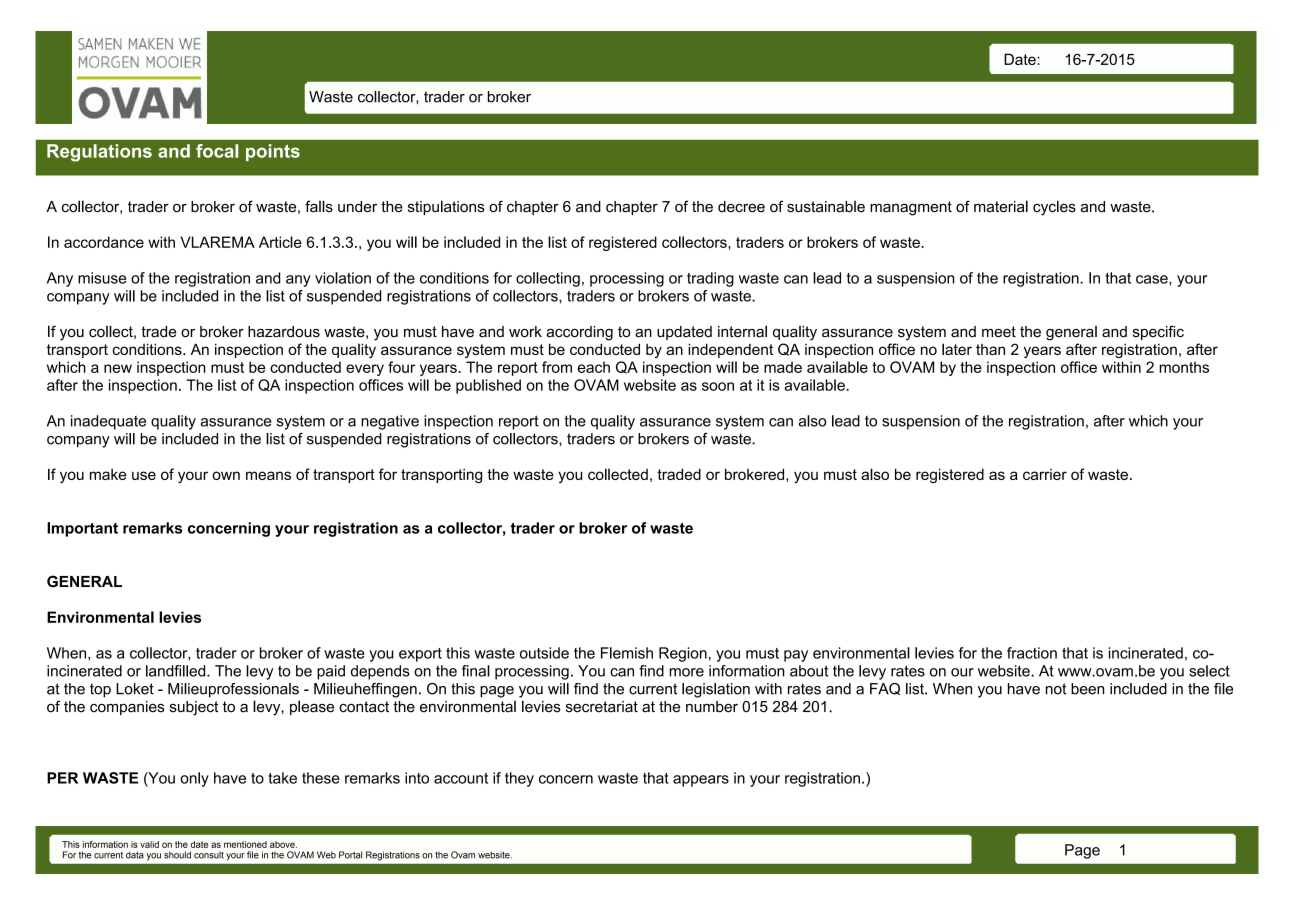 This image has height=924, width=1308. What do you see at coordinates (217, 151) in the image?
I see `focal` at bounding box center [217, 151].
